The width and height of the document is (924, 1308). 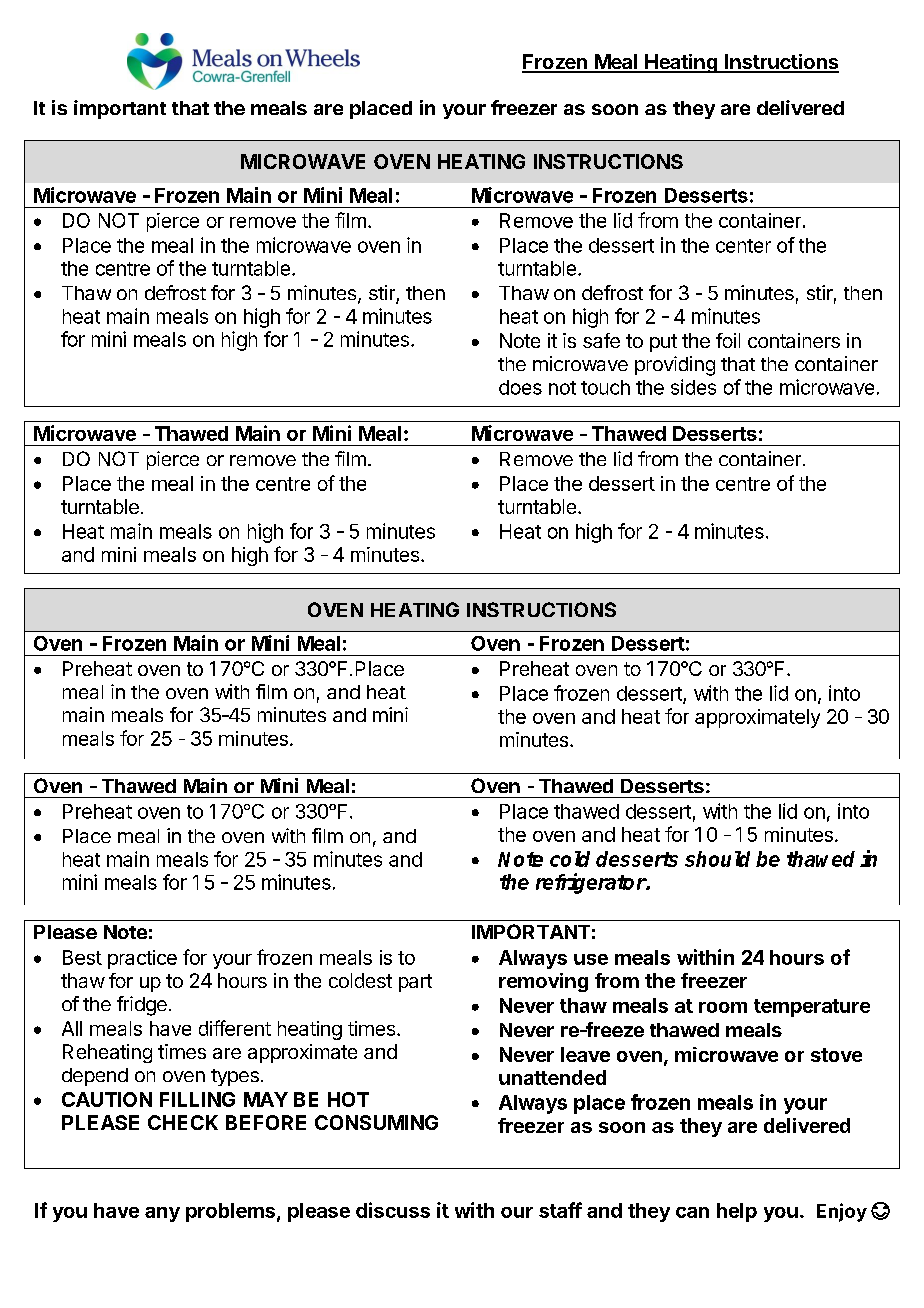 I want to click on should, so click(x=717, y=859).
